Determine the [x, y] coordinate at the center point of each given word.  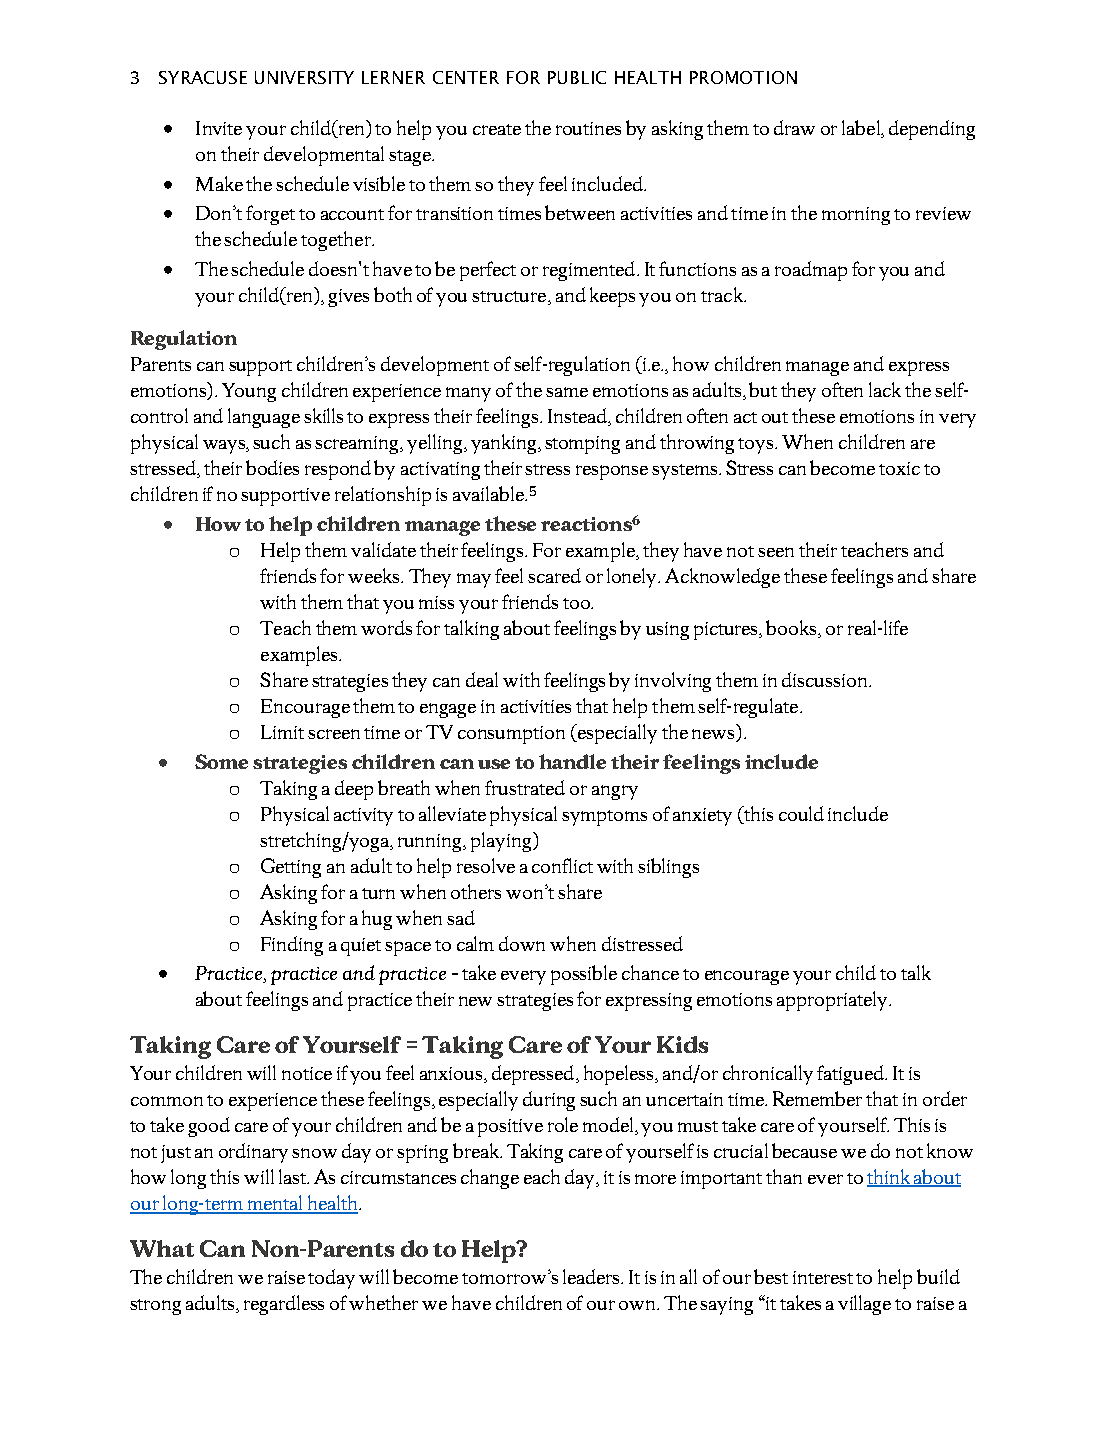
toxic [899, 468]
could [801, 813]
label [862, 129]
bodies [272, 467]
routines [588, 128]
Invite [219, 128]
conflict [562, 865]
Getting [291, 868]
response [612, 472]
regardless [284, 1305]
